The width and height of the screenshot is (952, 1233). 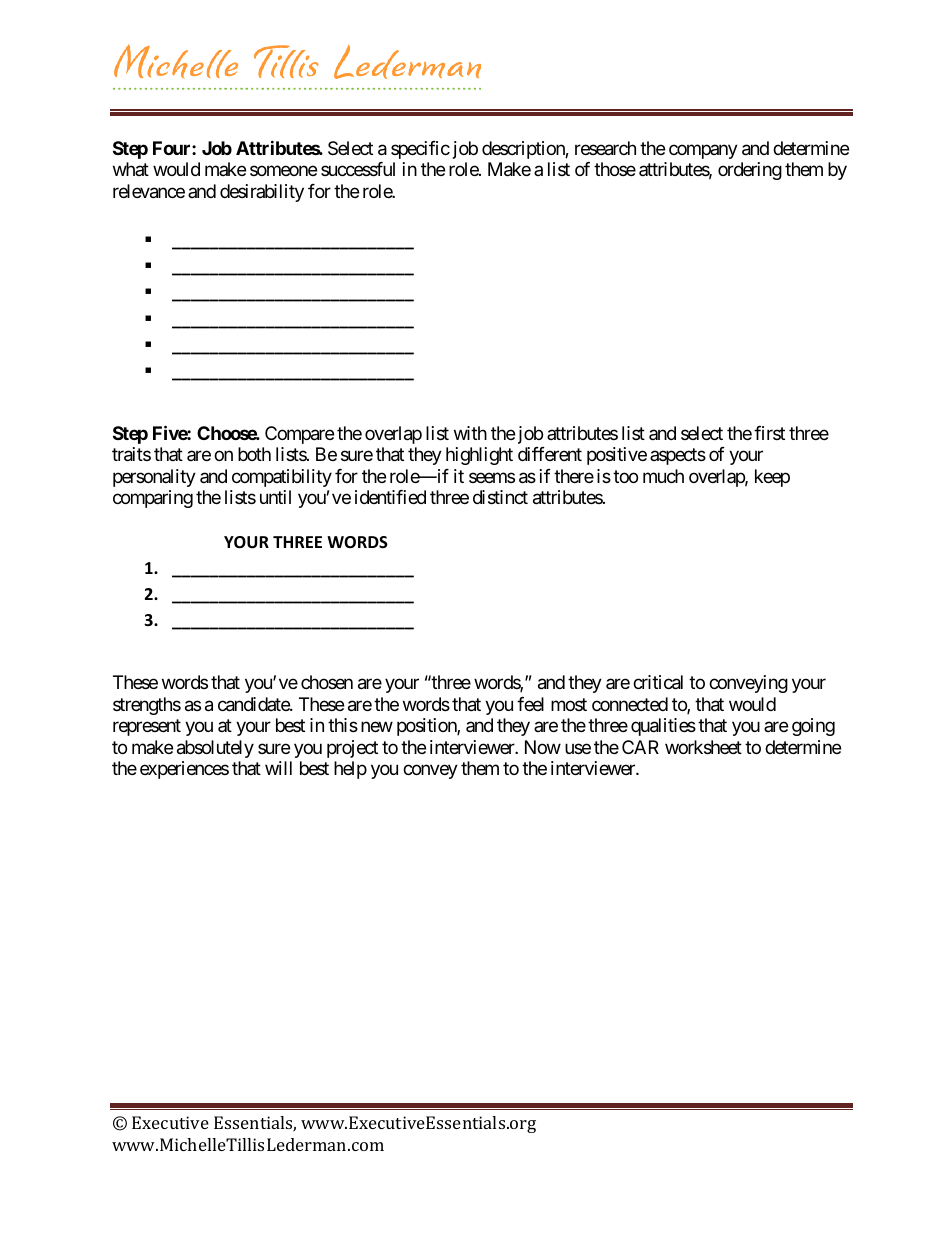 I want to click on absolutely, so click(x=215, y=749).
